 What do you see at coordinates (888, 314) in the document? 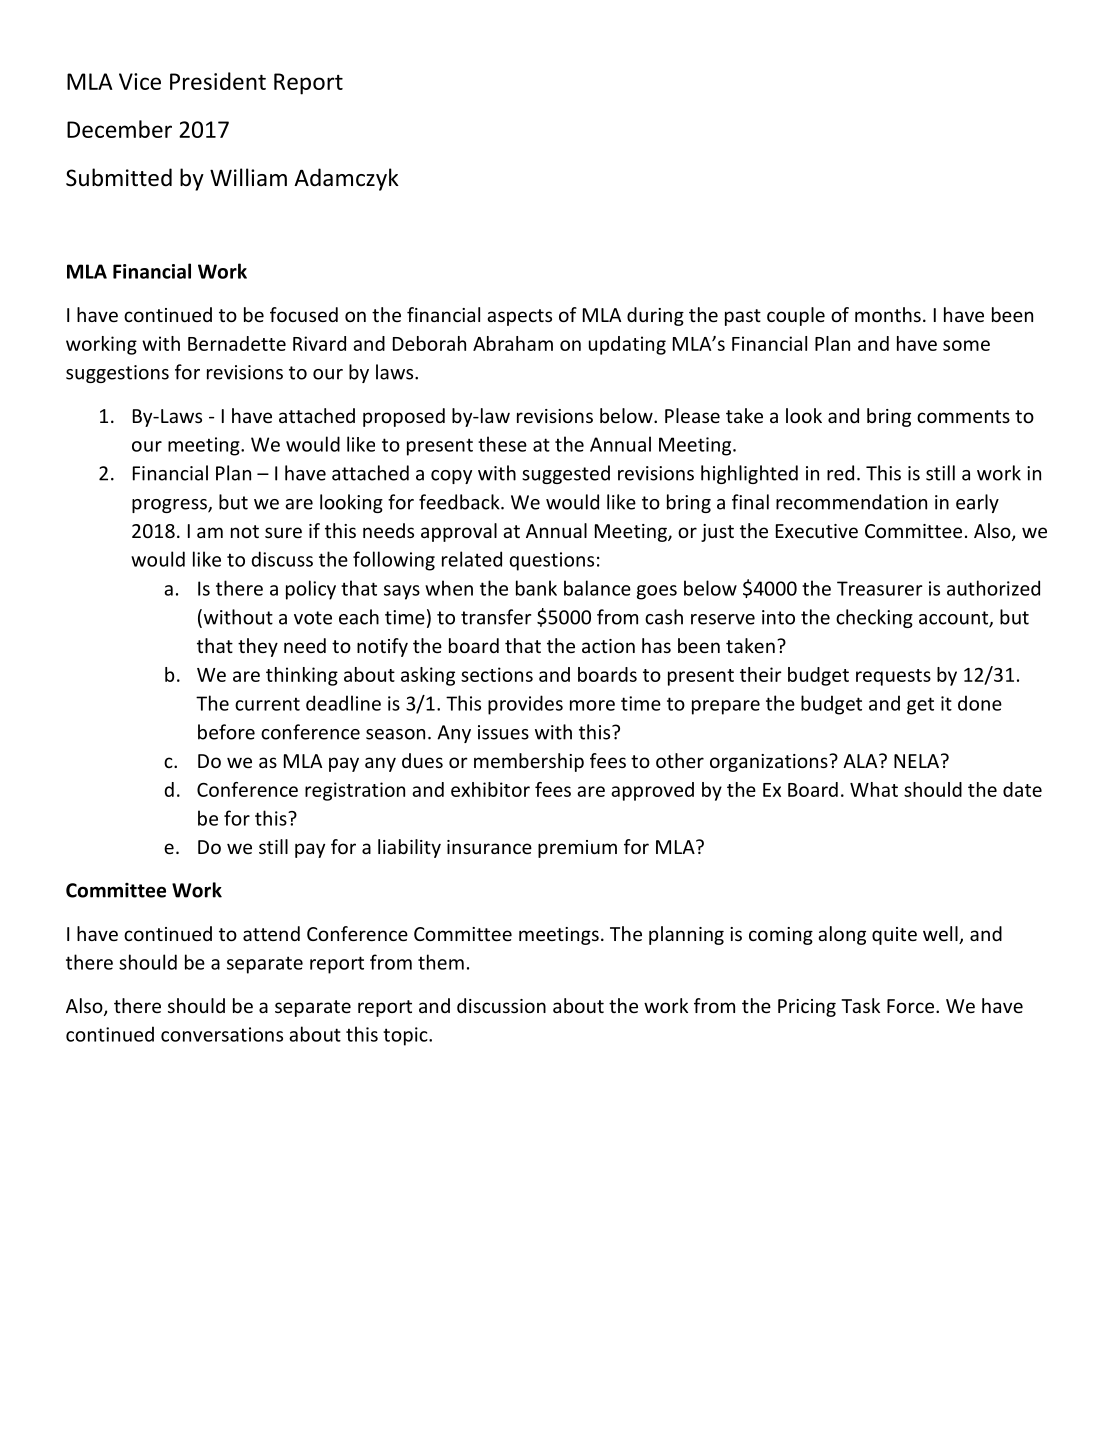
I see `months` at bounding box center [888, 314].
